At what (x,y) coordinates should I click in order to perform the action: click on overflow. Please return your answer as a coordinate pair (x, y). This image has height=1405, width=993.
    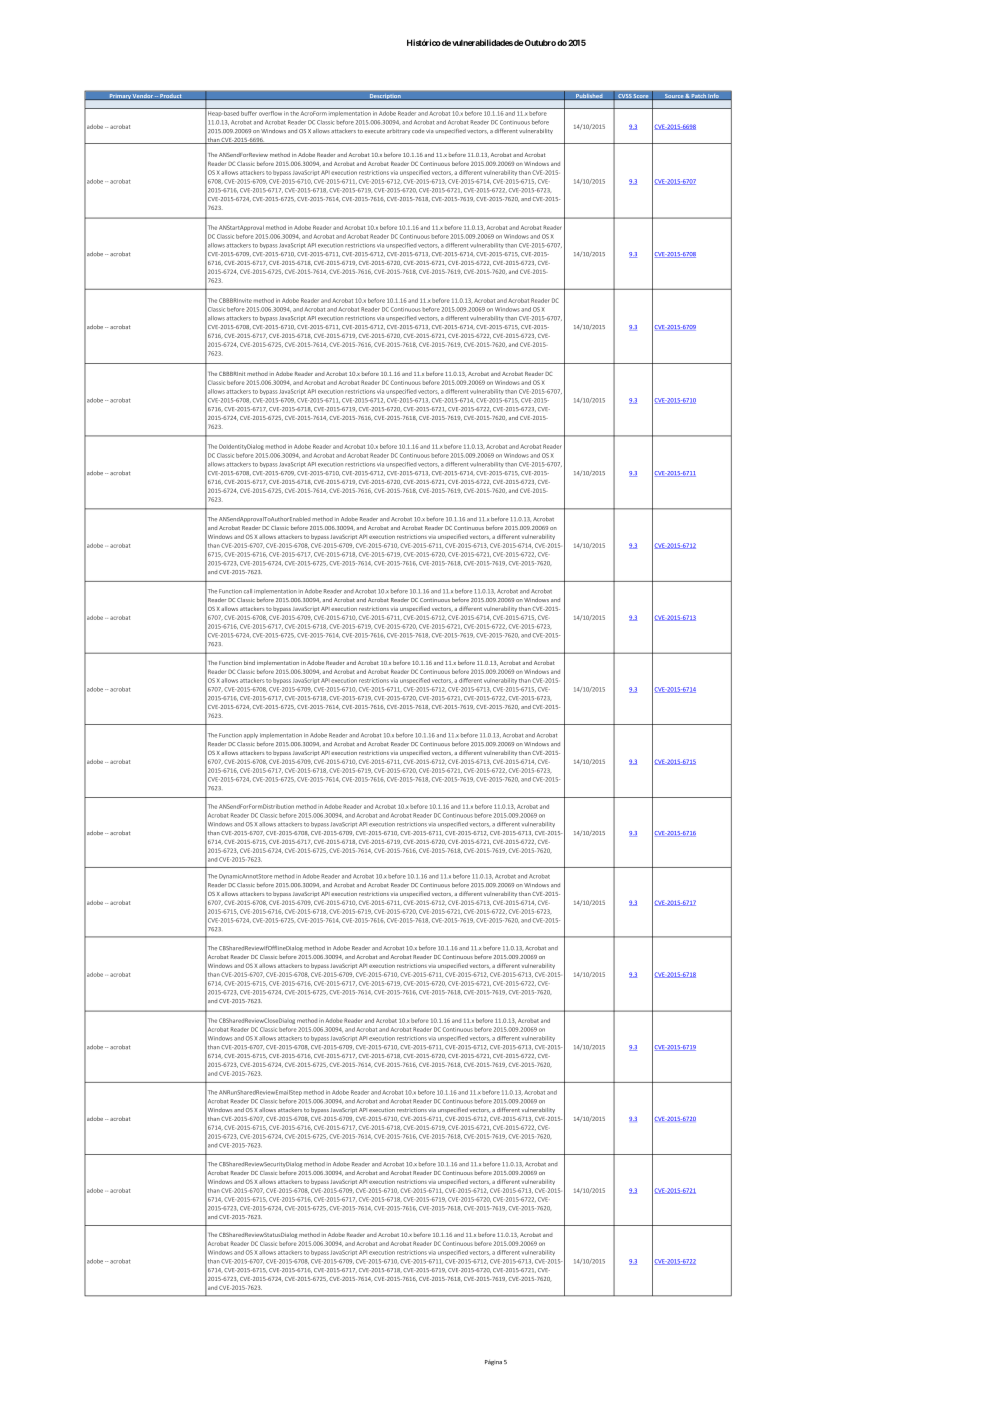
    Looking at the image, I should click on (270, 113).
